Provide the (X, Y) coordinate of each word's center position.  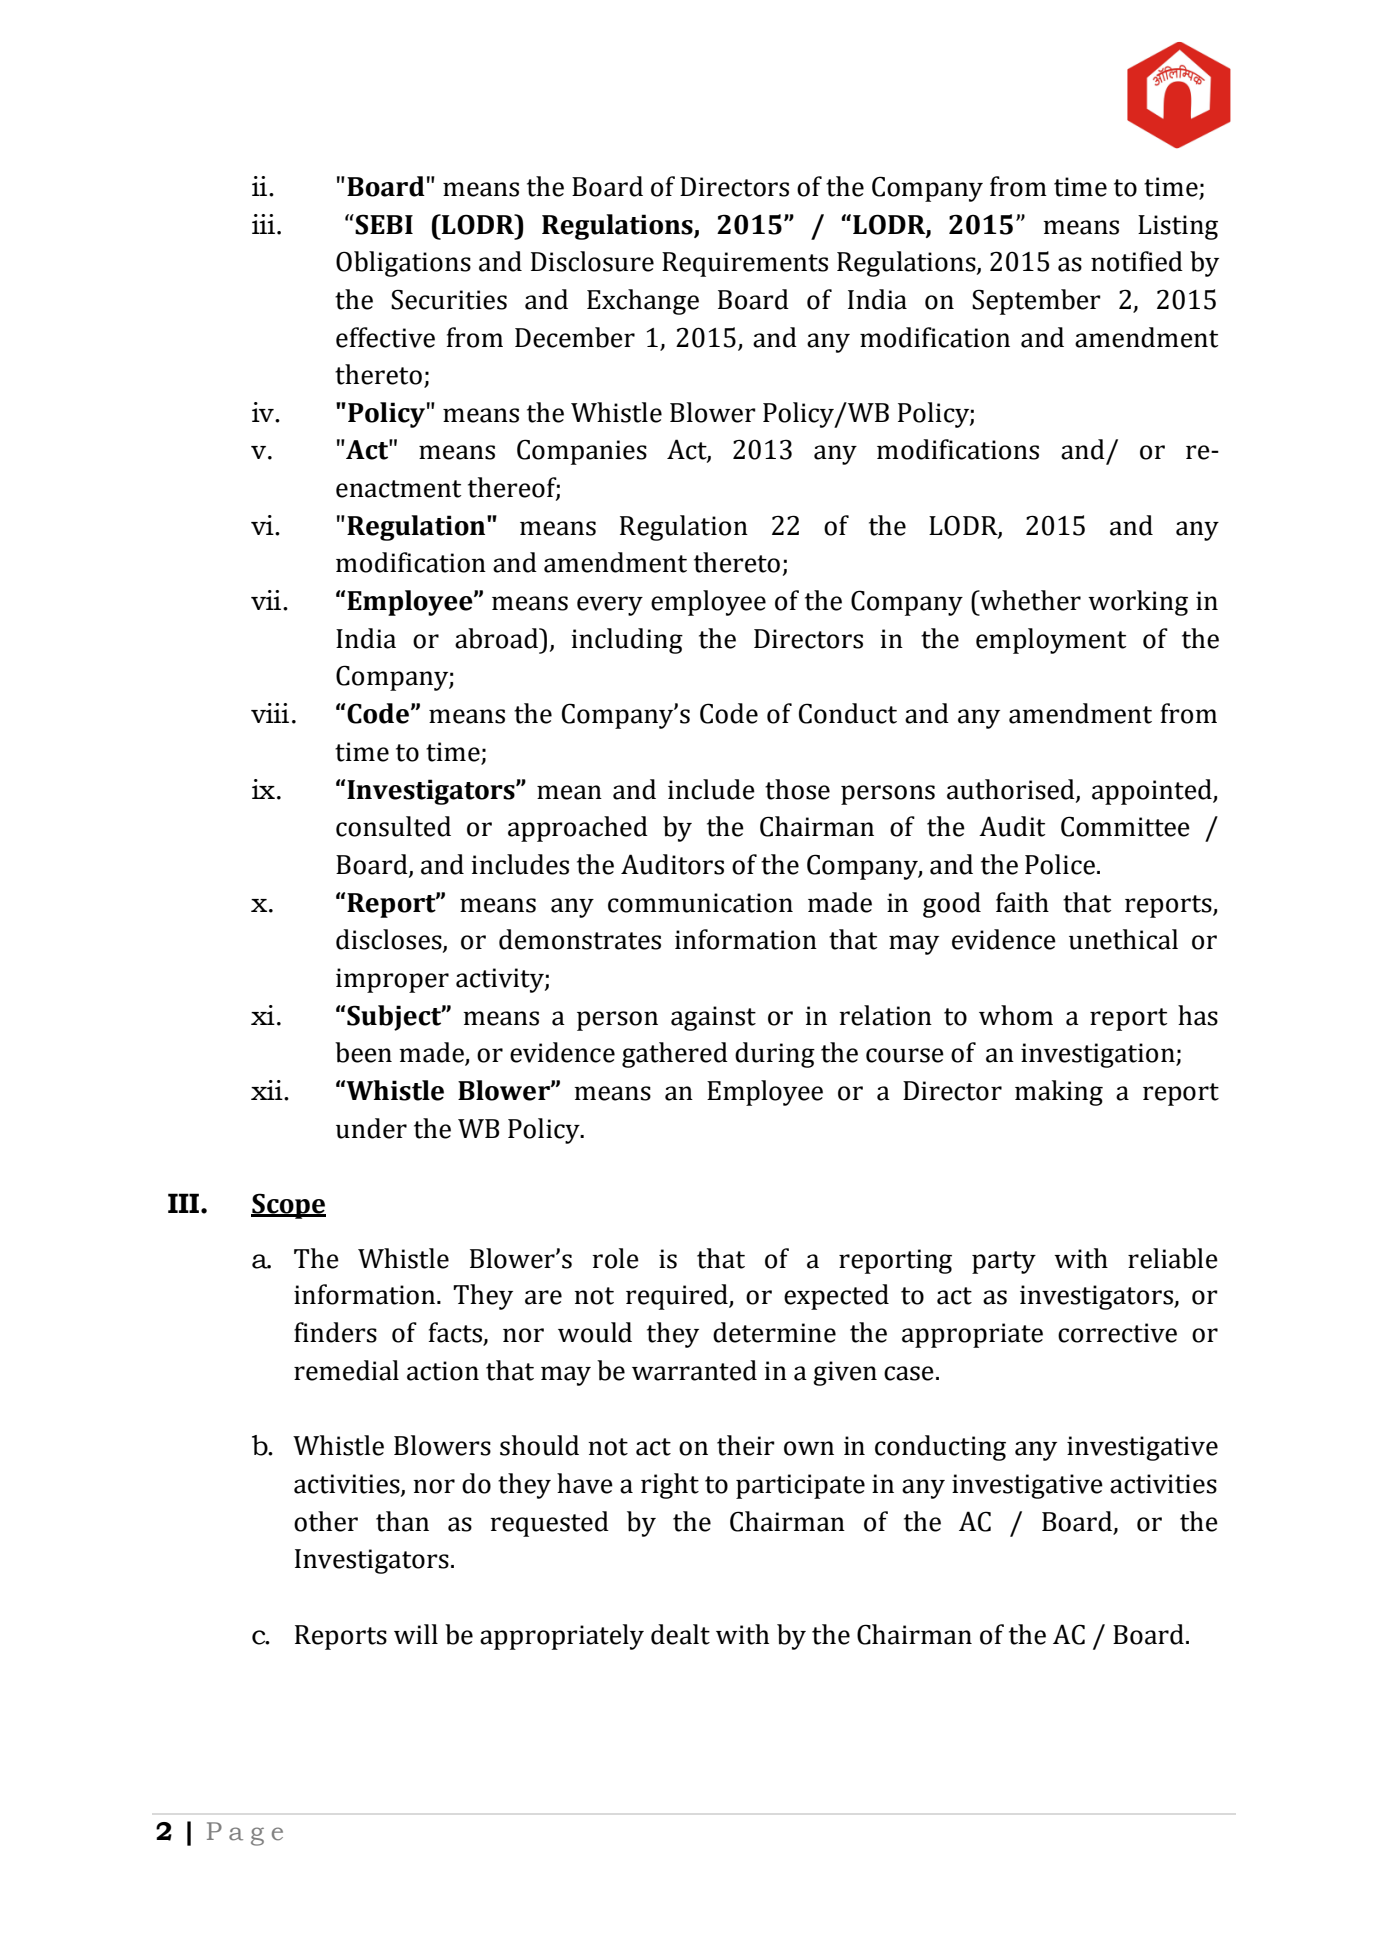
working (1138, 603)
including (627, 641)
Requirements (745, 264)
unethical (1123, 939)
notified (1137, 261)
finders (335, 1332)
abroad (497, 638)
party (1004, 1262)
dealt (680, 1634)
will (416, 1634)
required (678, 1297)
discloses (390, 940)
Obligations (403, 264)
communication (700, 903)
